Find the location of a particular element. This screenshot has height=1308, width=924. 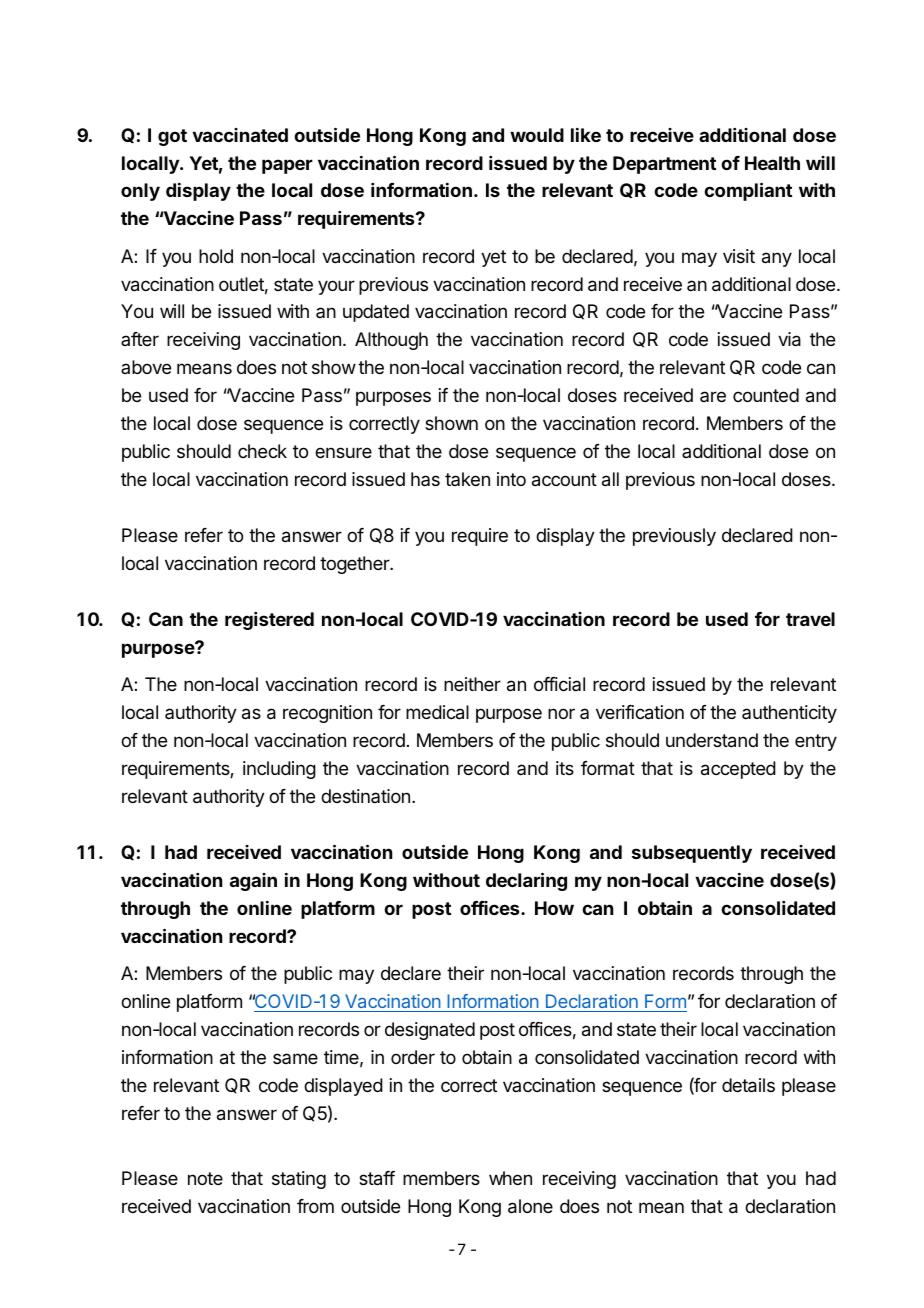

check is located at coordinates (262, 451).
